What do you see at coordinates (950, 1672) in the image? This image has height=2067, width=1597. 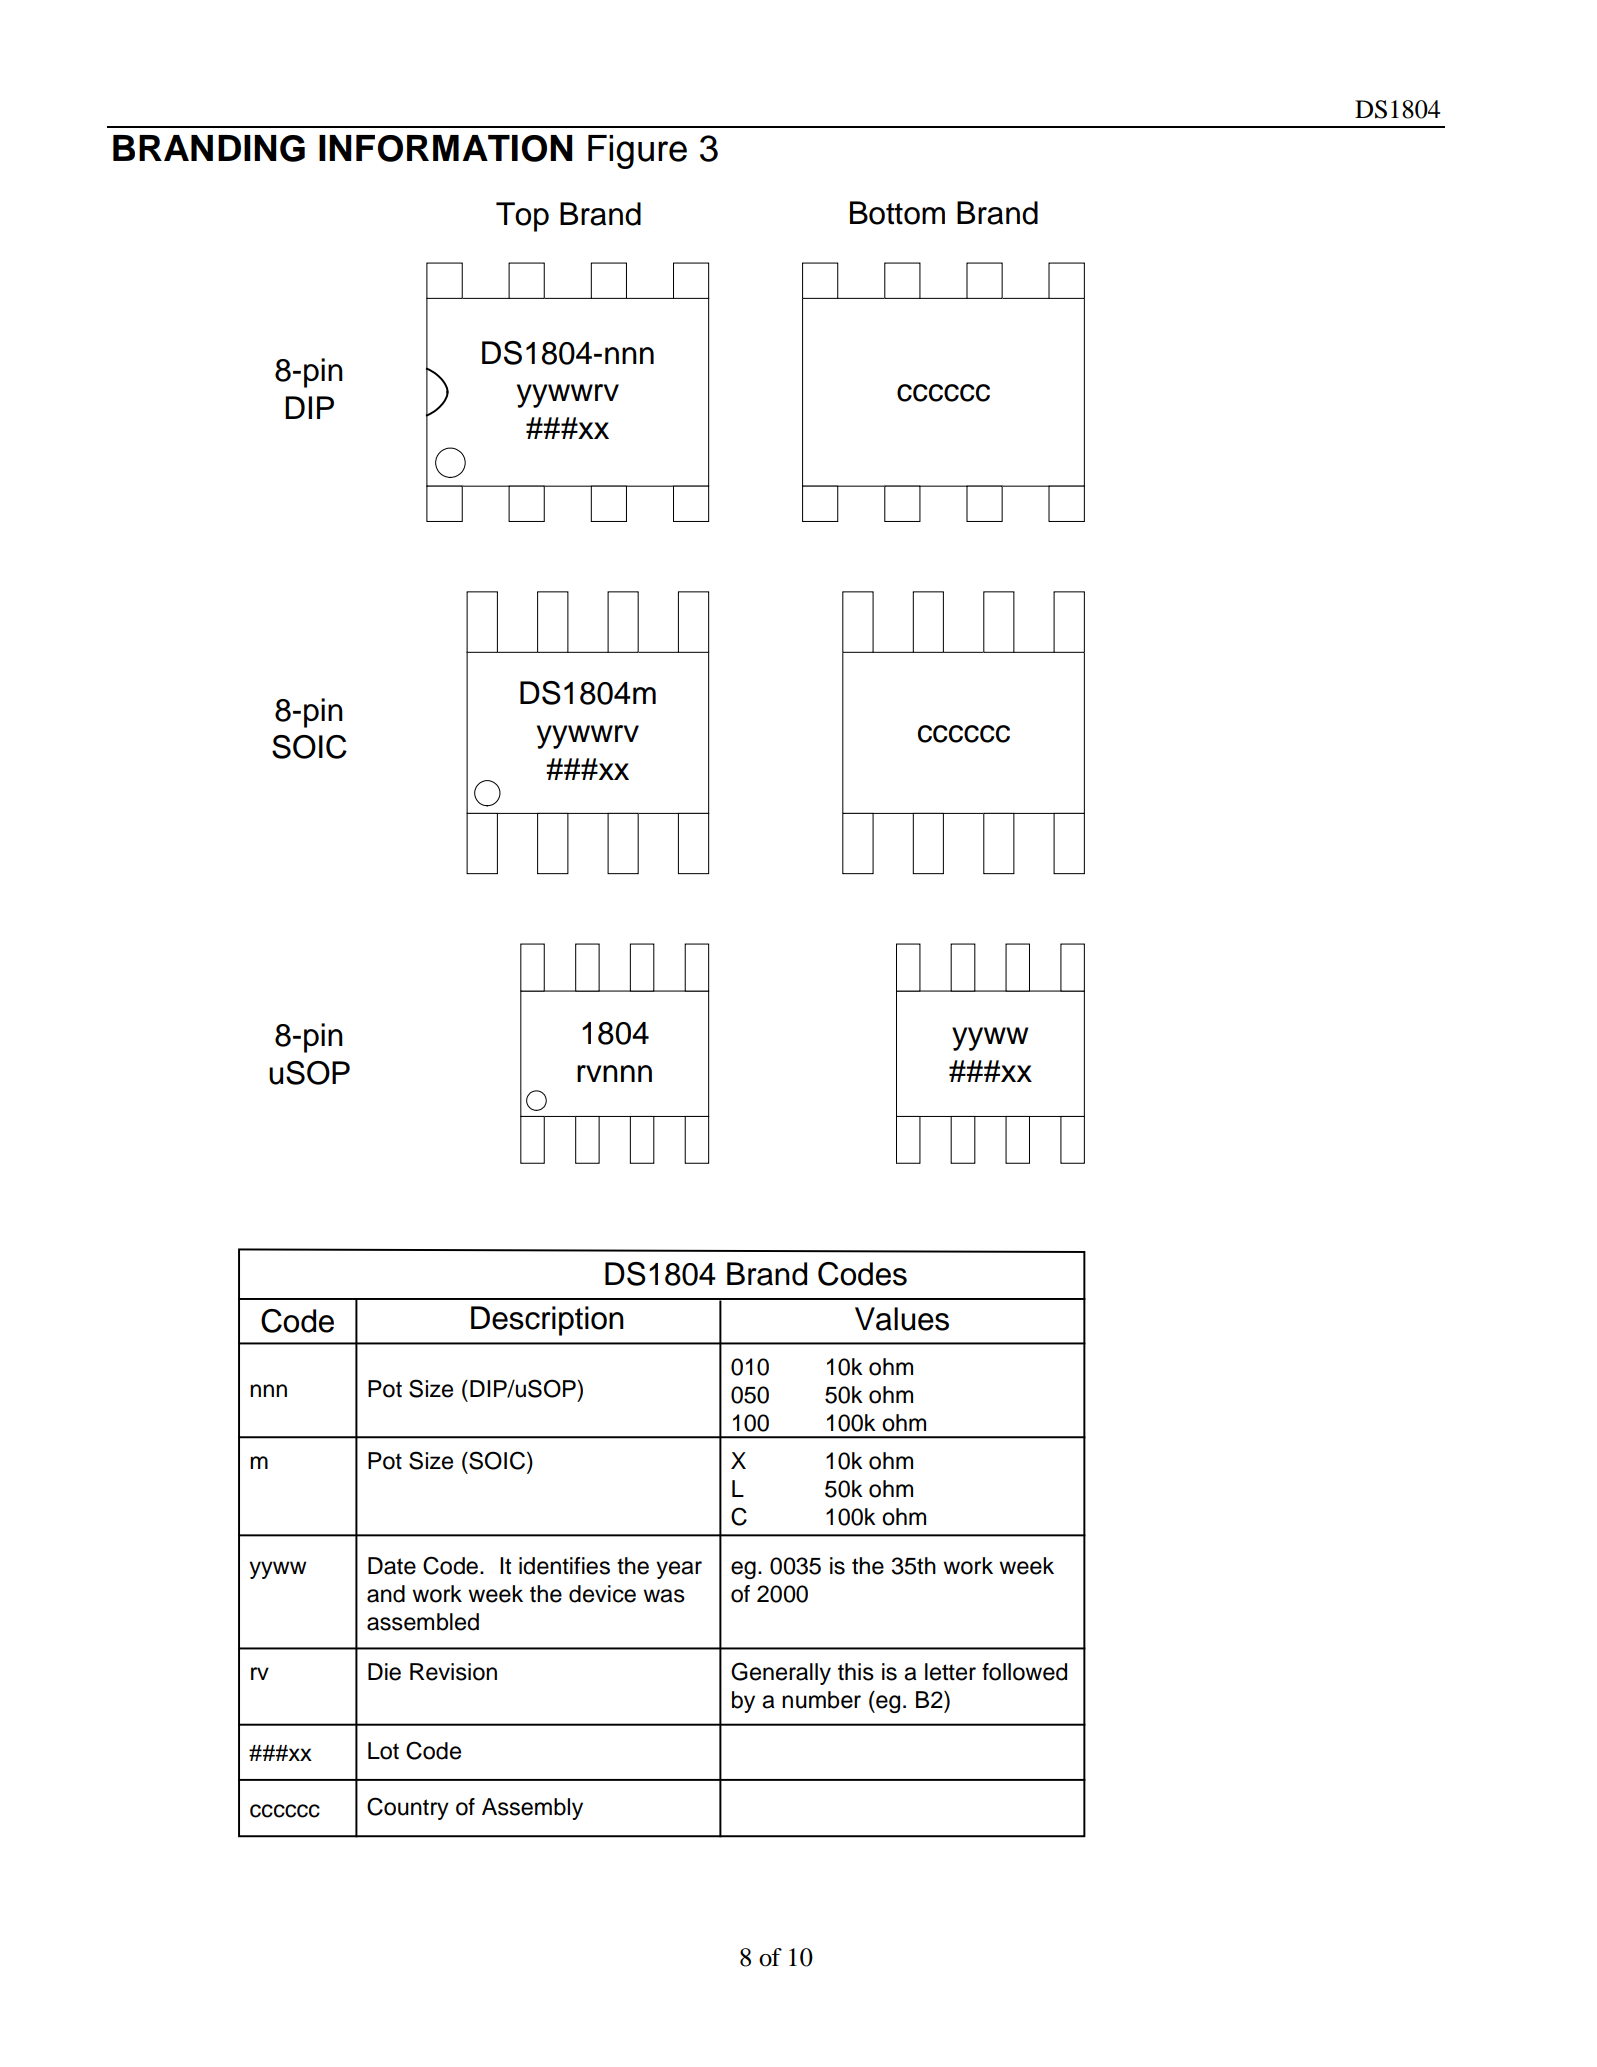 I see `letter` at bounding box center [950, 1672].
